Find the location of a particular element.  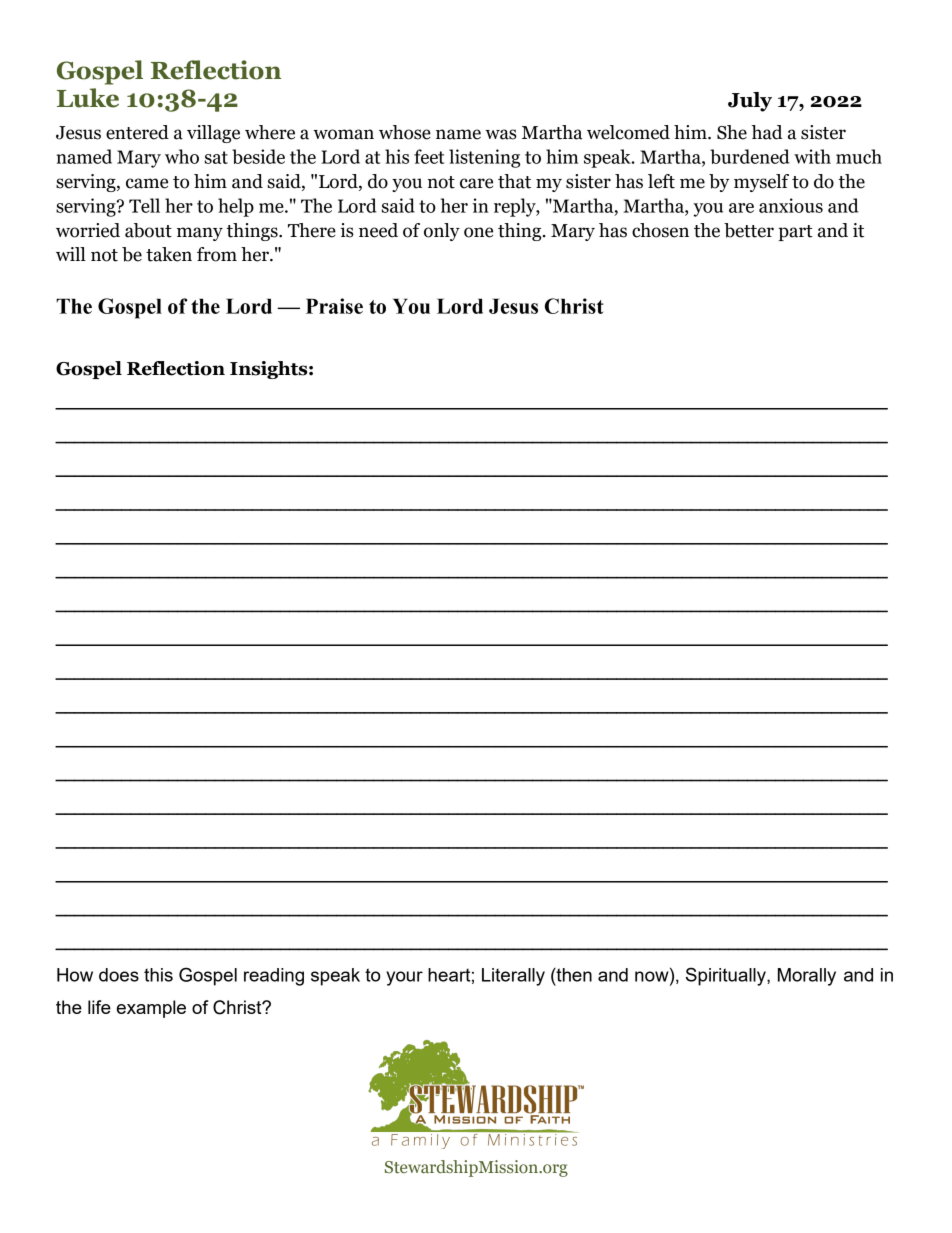

Spiritually is located at coordinates (727, 976).
